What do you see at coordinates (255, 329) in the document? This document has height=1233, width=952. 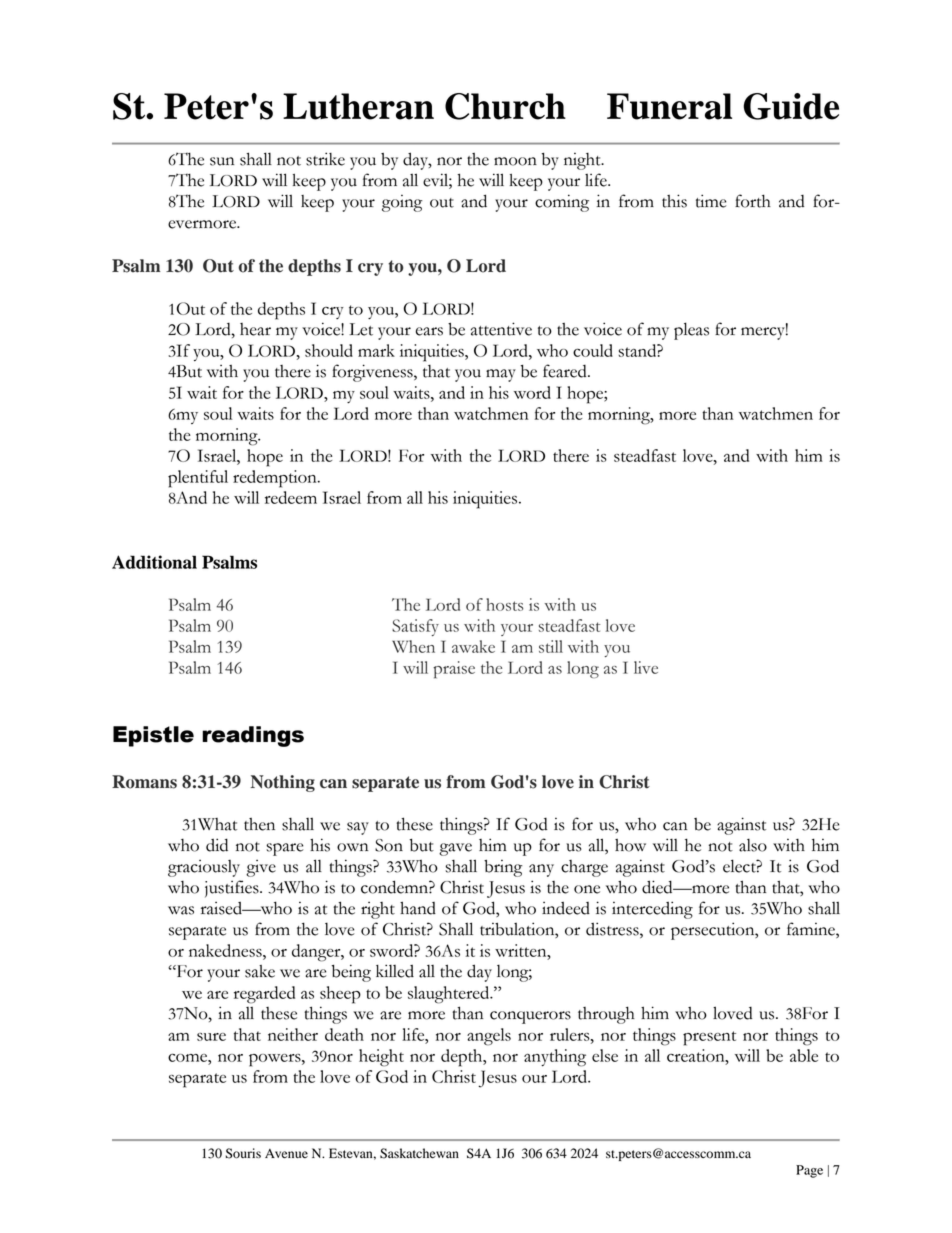 I see `hear` at bounding box center [255, 329].
